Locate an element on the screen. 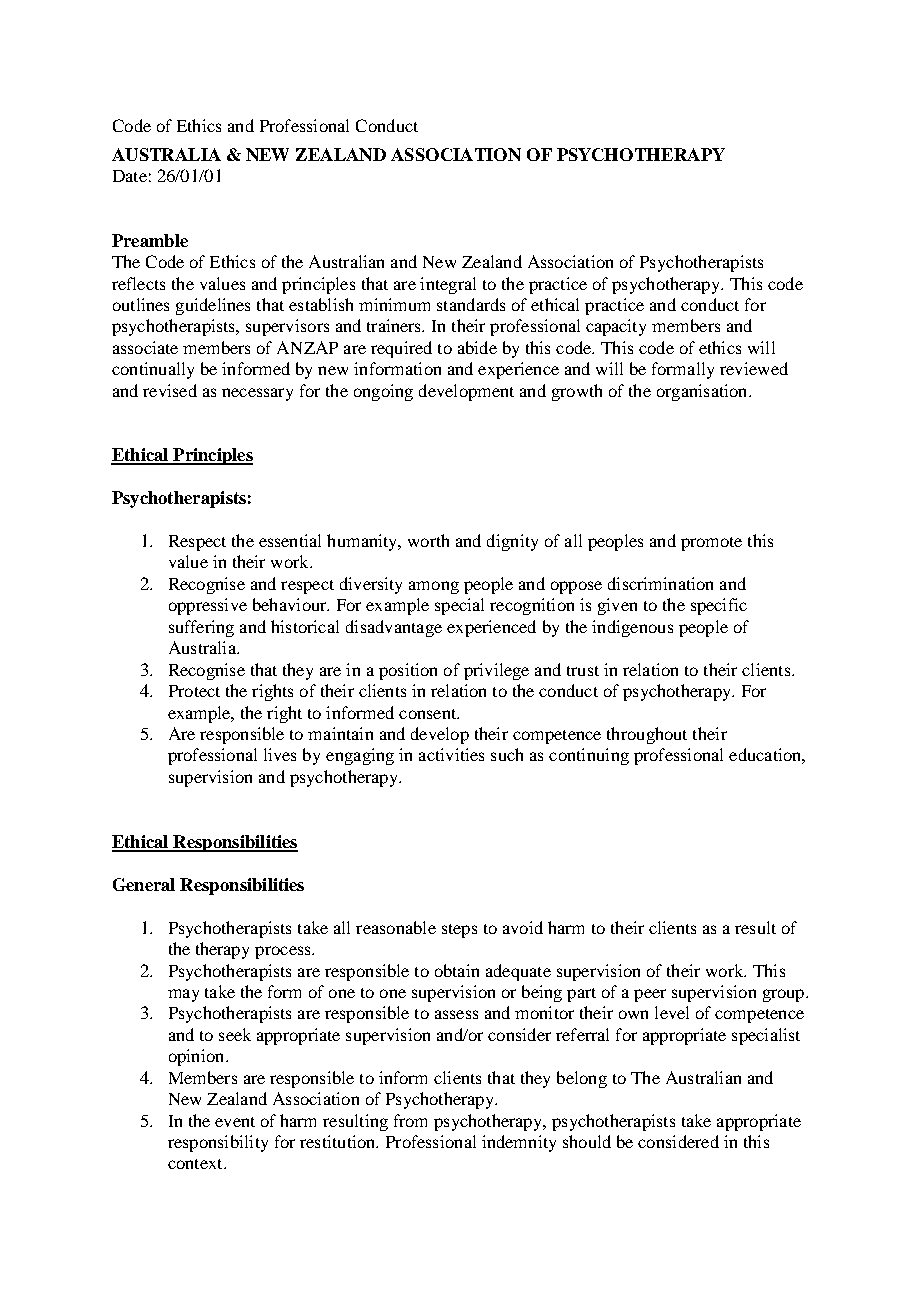  organisation is located at coordinates (703, 392).
